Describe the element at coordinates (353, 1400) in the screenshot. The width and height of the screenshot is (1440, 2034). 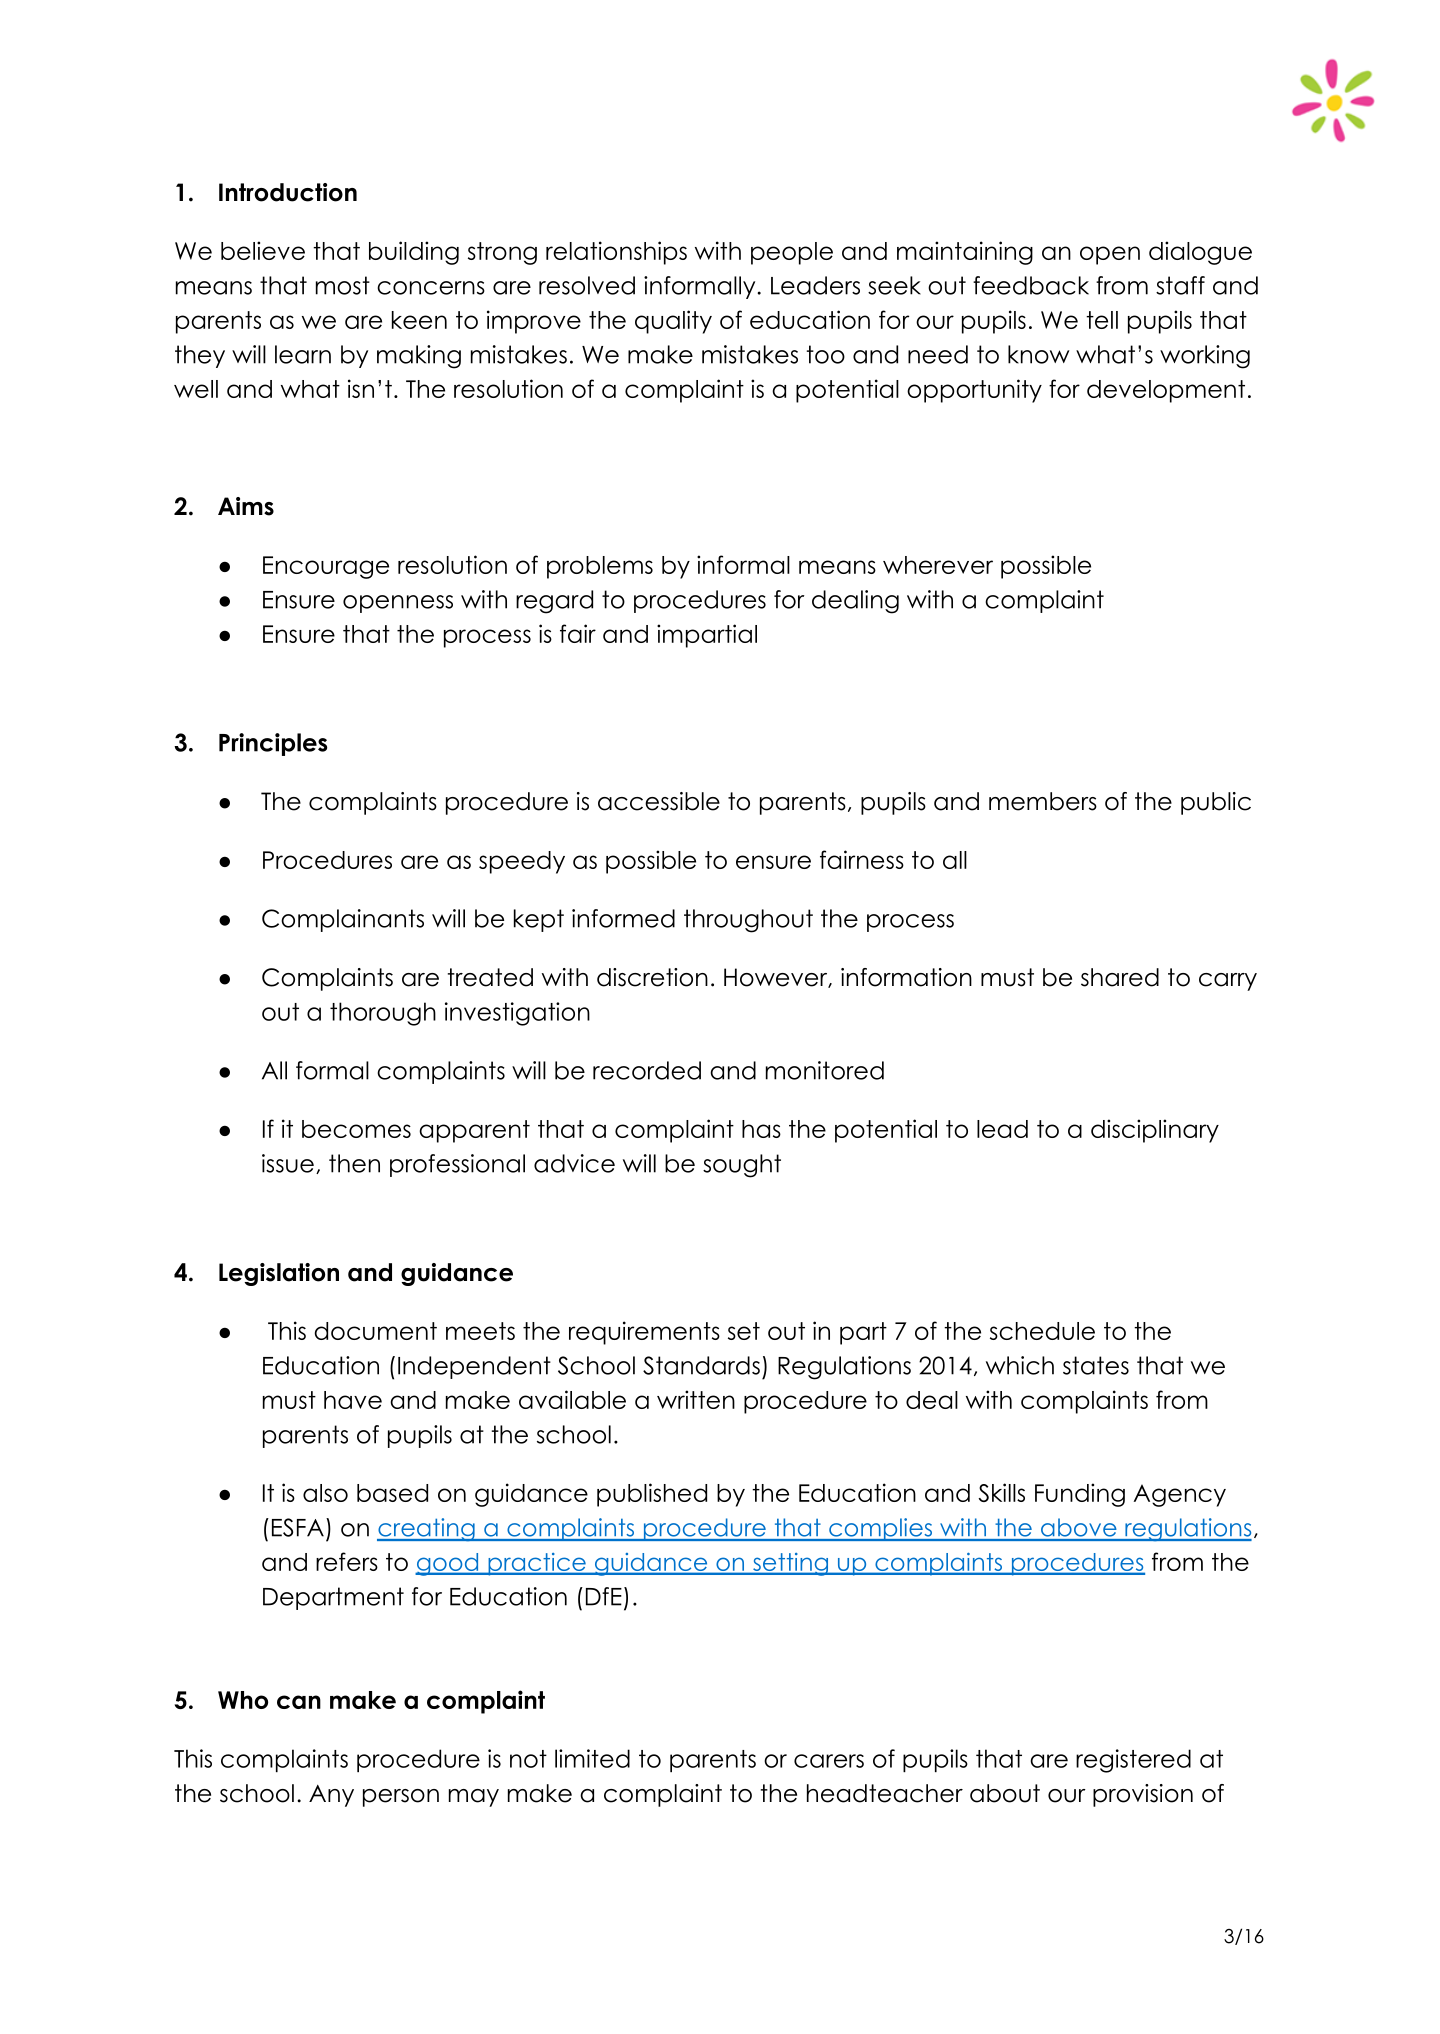
I see `have` at that location.
